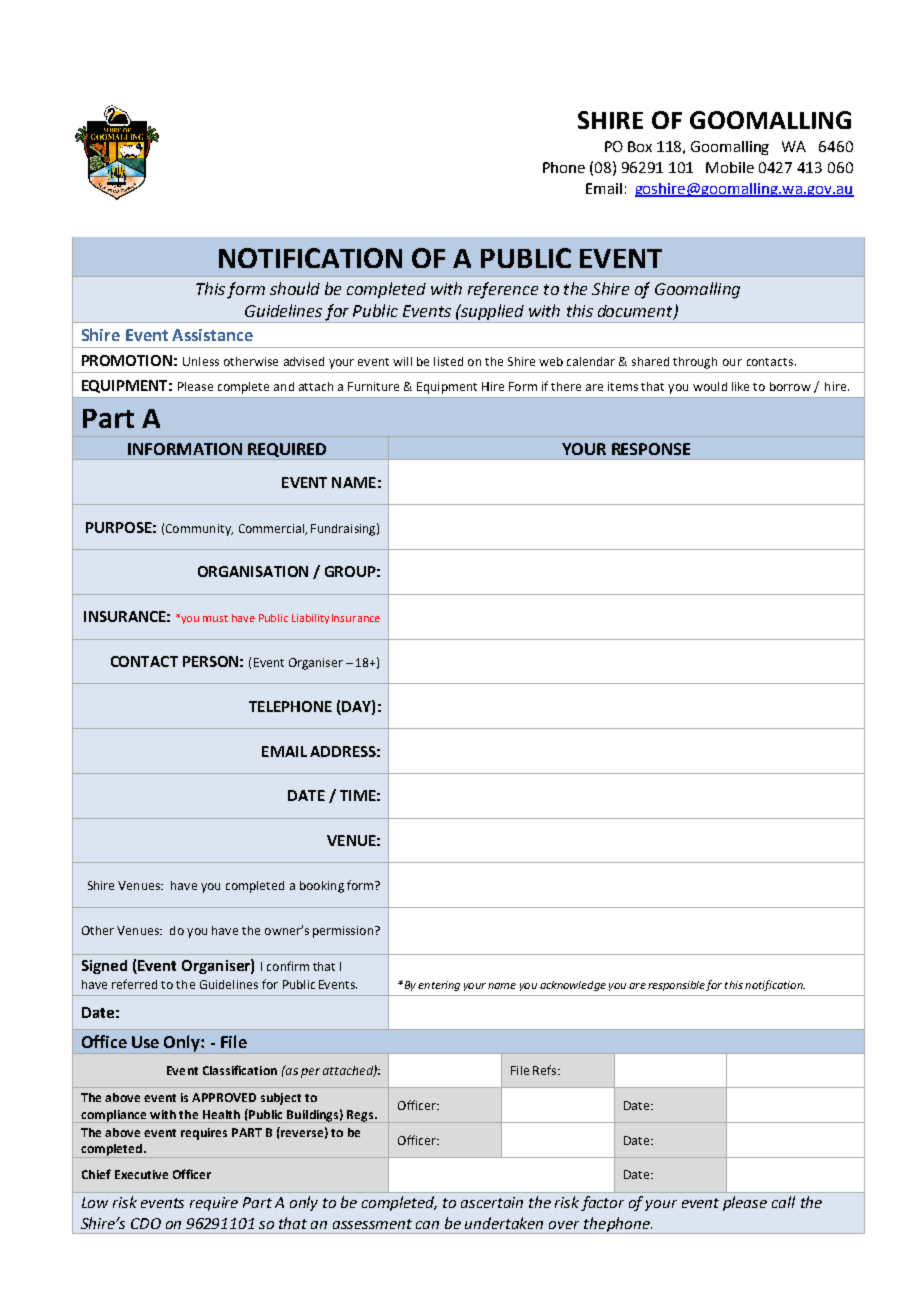 Image resolution: width=924 pixels, height=1307 pixels. I want to click on can, so click(427, 1225).
